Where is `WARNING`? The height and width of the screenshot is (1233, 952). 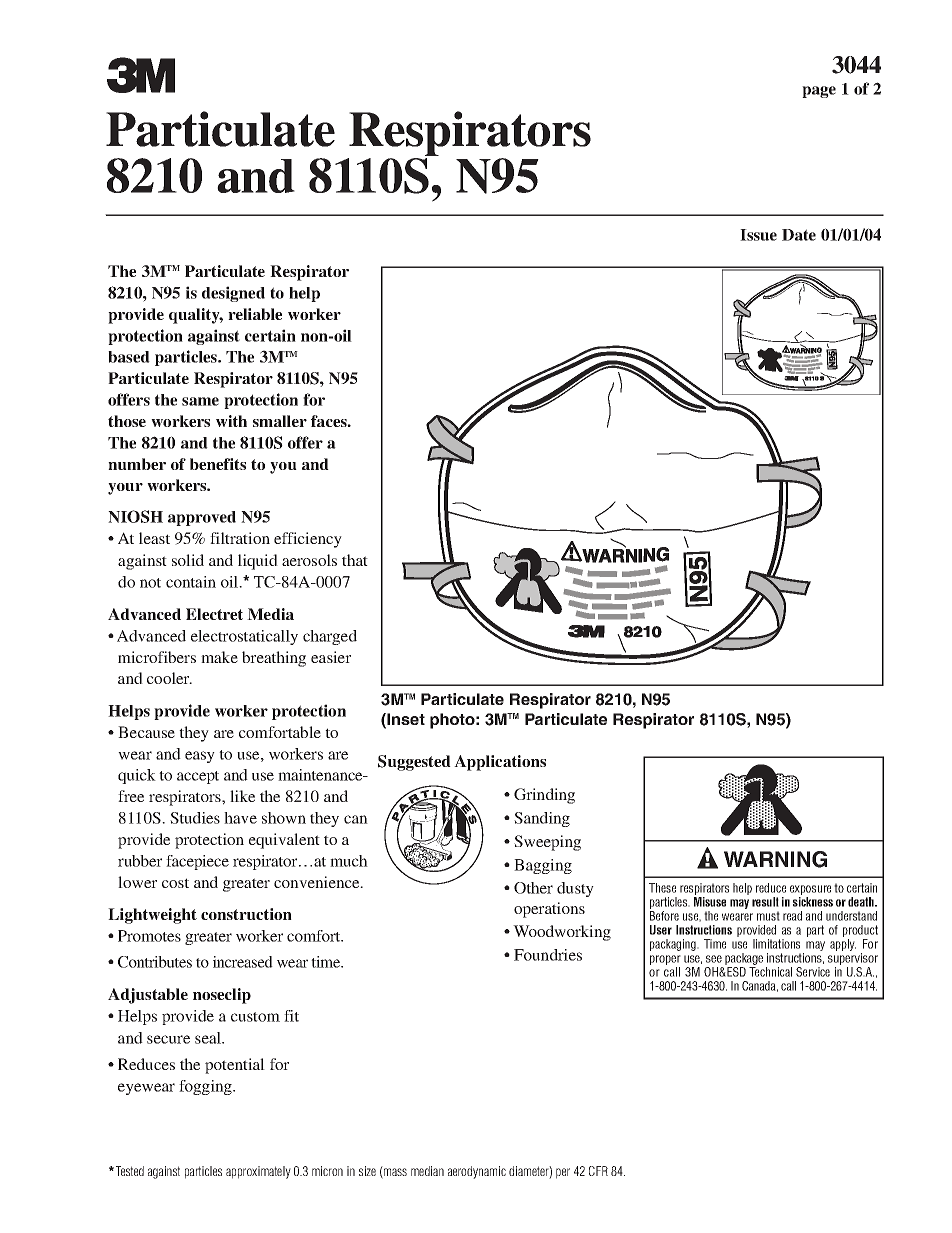 WARNING is located at coordinates (775, 859).
